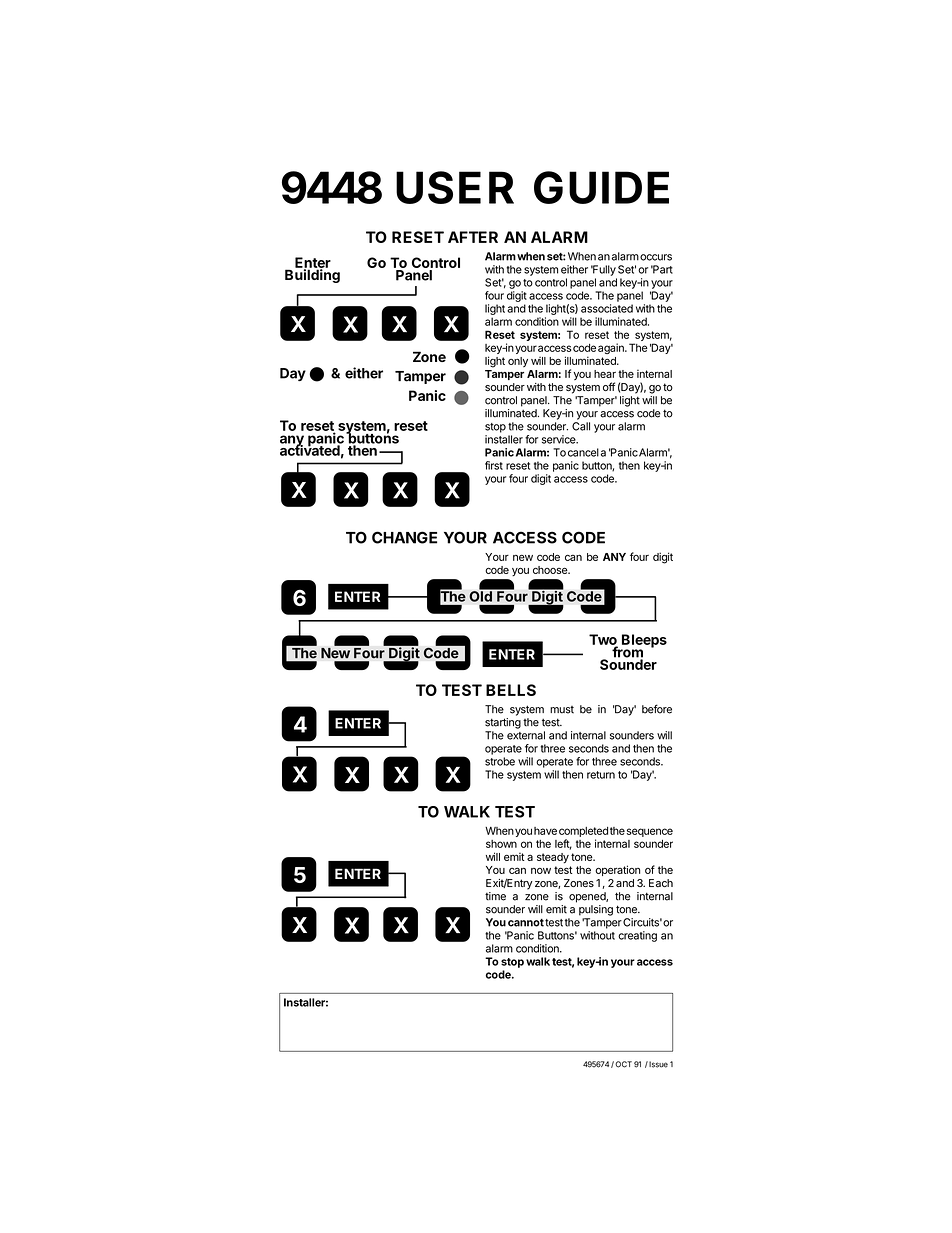 Image resolution: width=952 pixels, height=1233 pixels. What do you see at coordinates (526, 923) in the screenshot?
I see `cannot` at bounding box center [526, 923].
